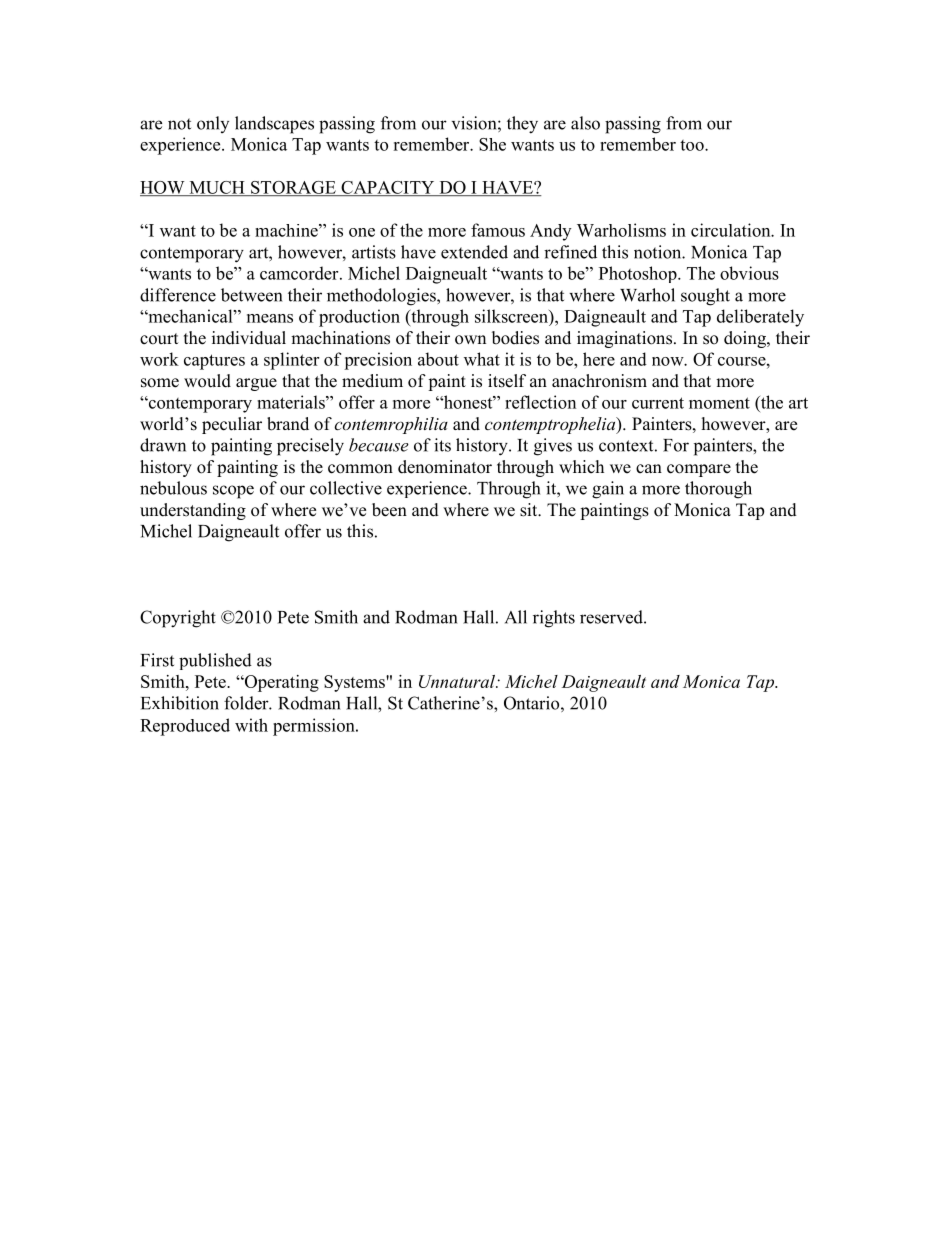 This page has height=1233, width=952. What do you see at coordinates (554, 619) in the page?
I see `rights` at bounding box center [554, 619].
